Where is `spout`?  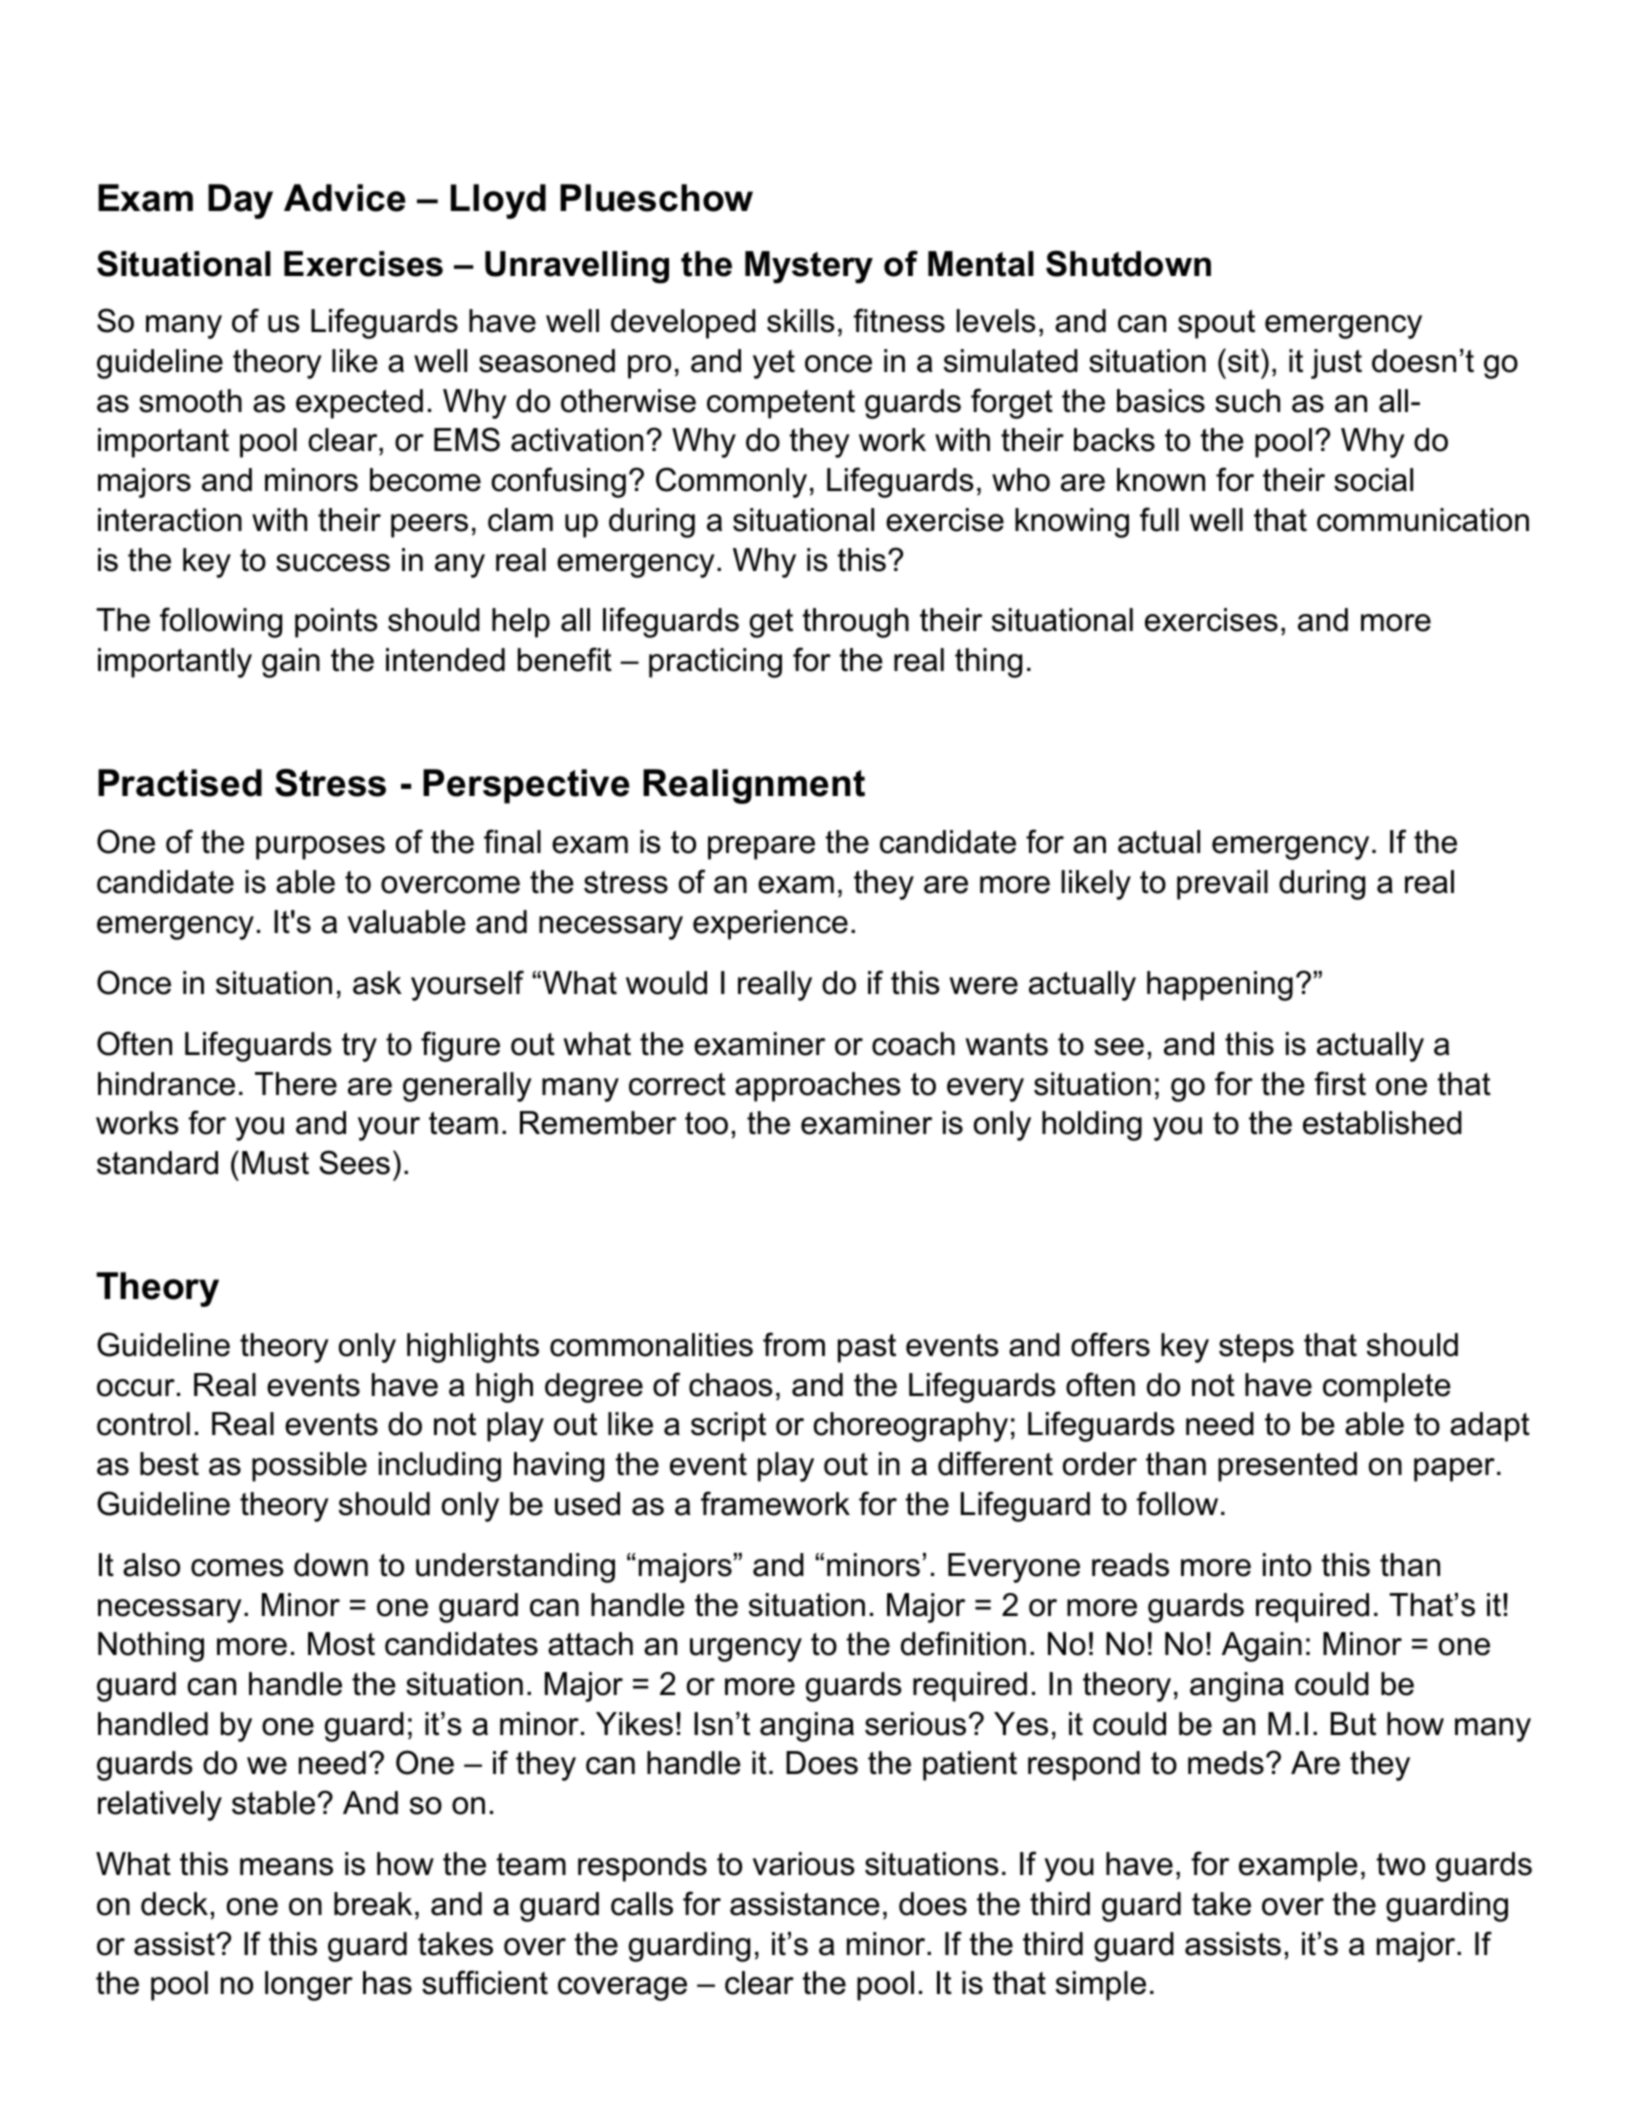 spout is located at coordinates (1216, 324).
